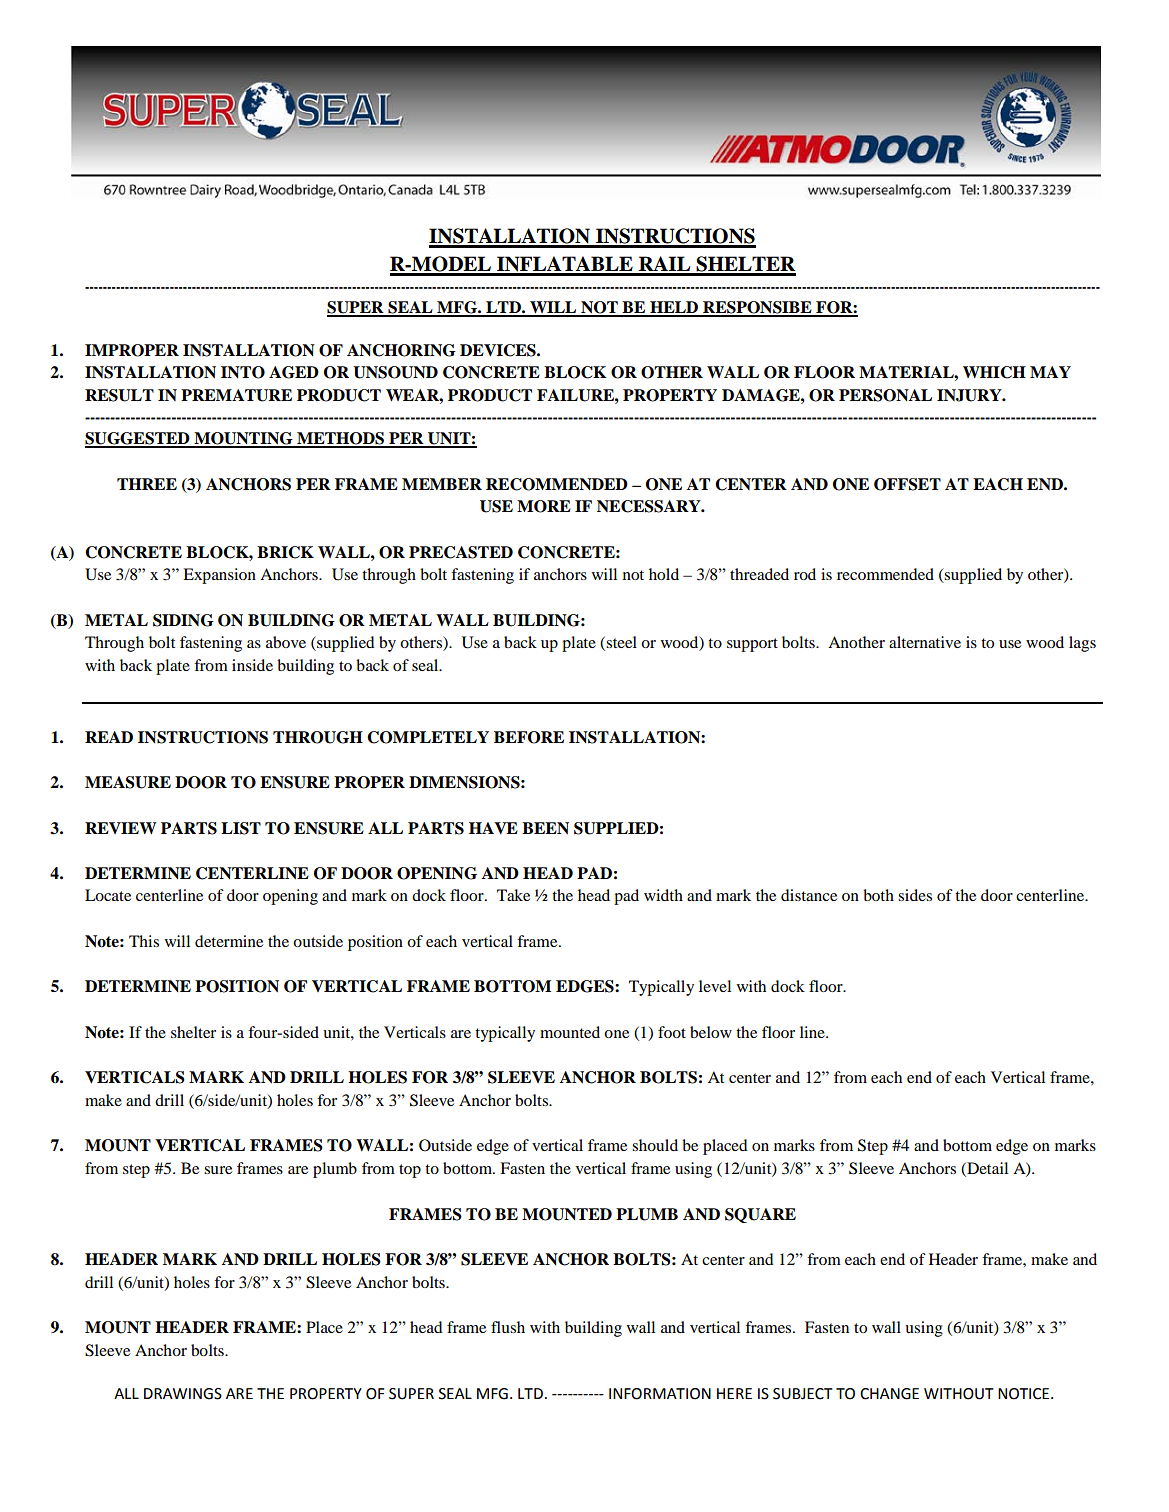 This screenshot has height=1512, width=1169. Describe the element at coordinates (183, 1394) in the screenshot. I see `DRAWINGS` at that location.
